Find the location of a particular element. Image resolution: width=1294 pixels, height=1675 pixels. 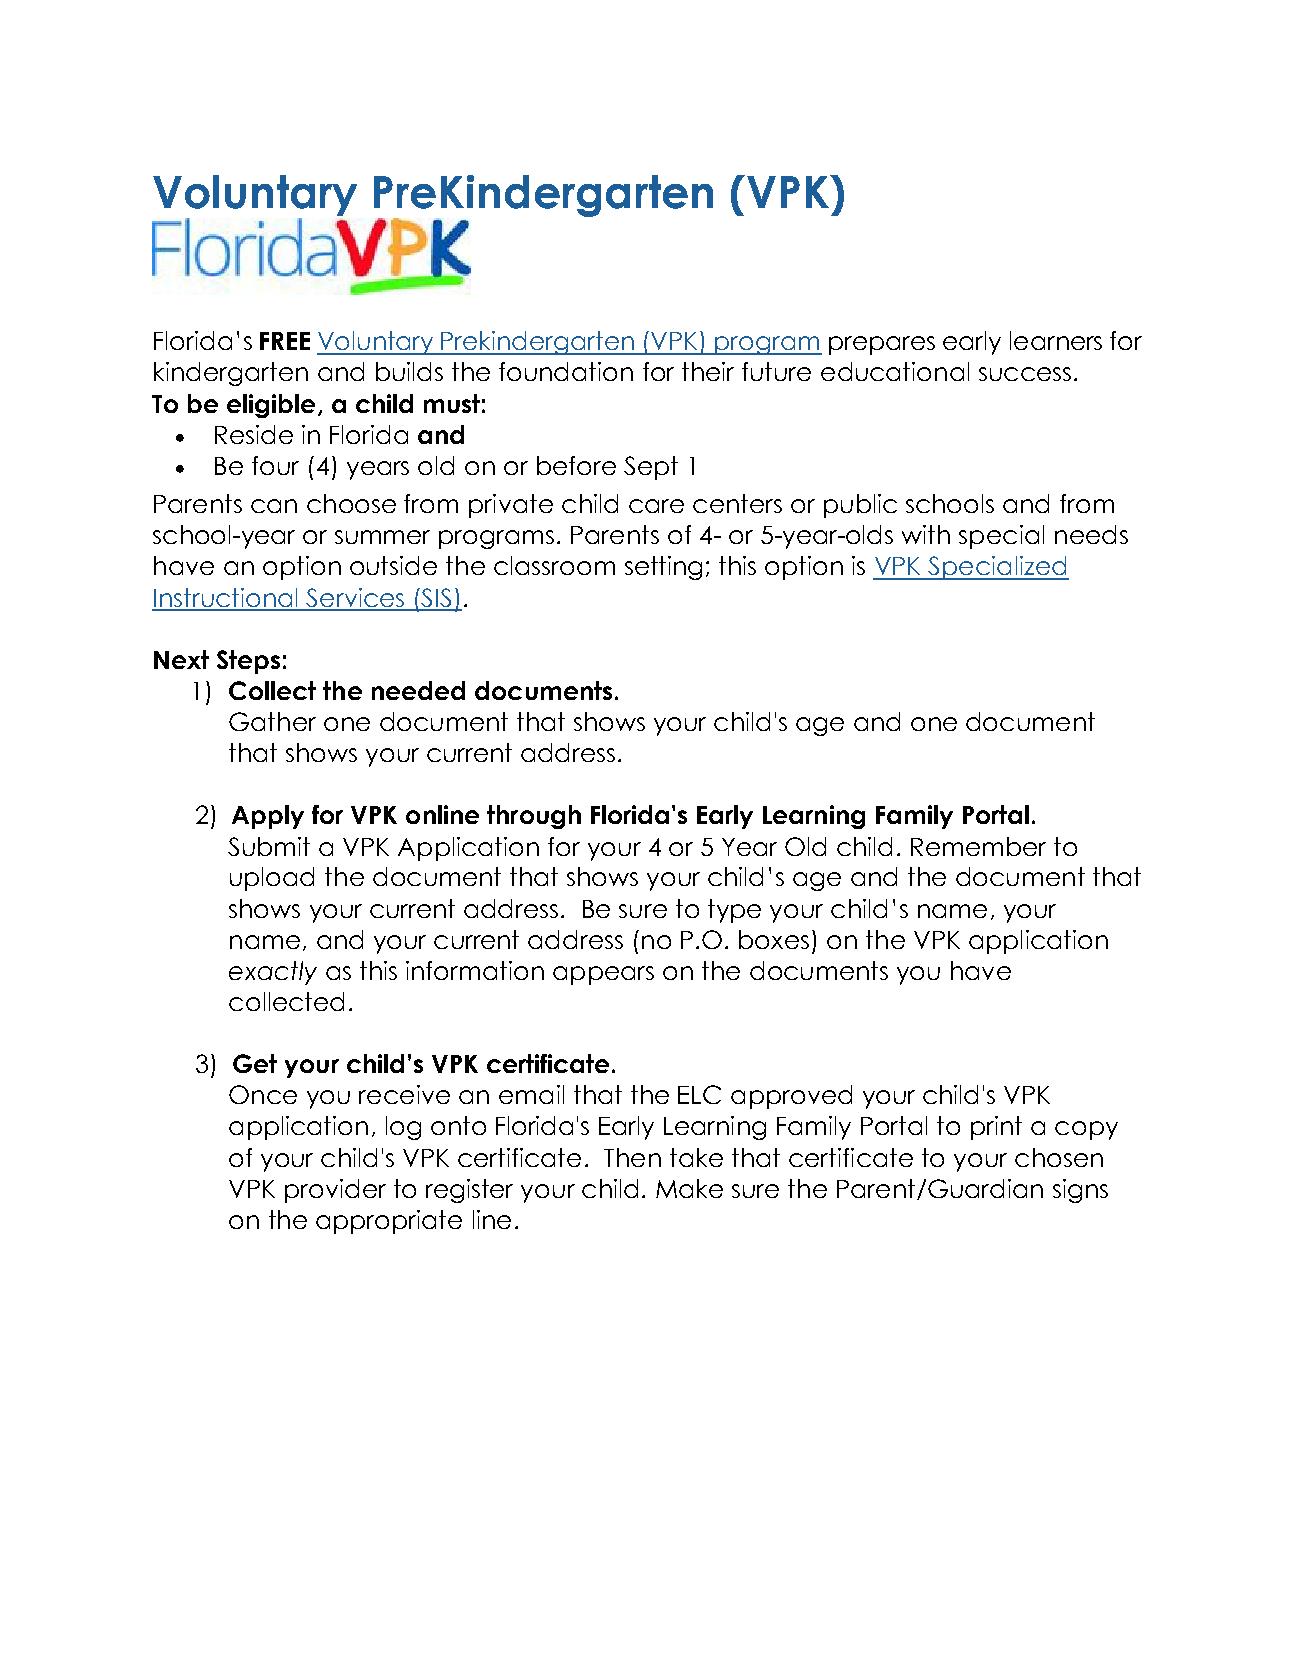

Remember is located at coordinates (978, 846).
